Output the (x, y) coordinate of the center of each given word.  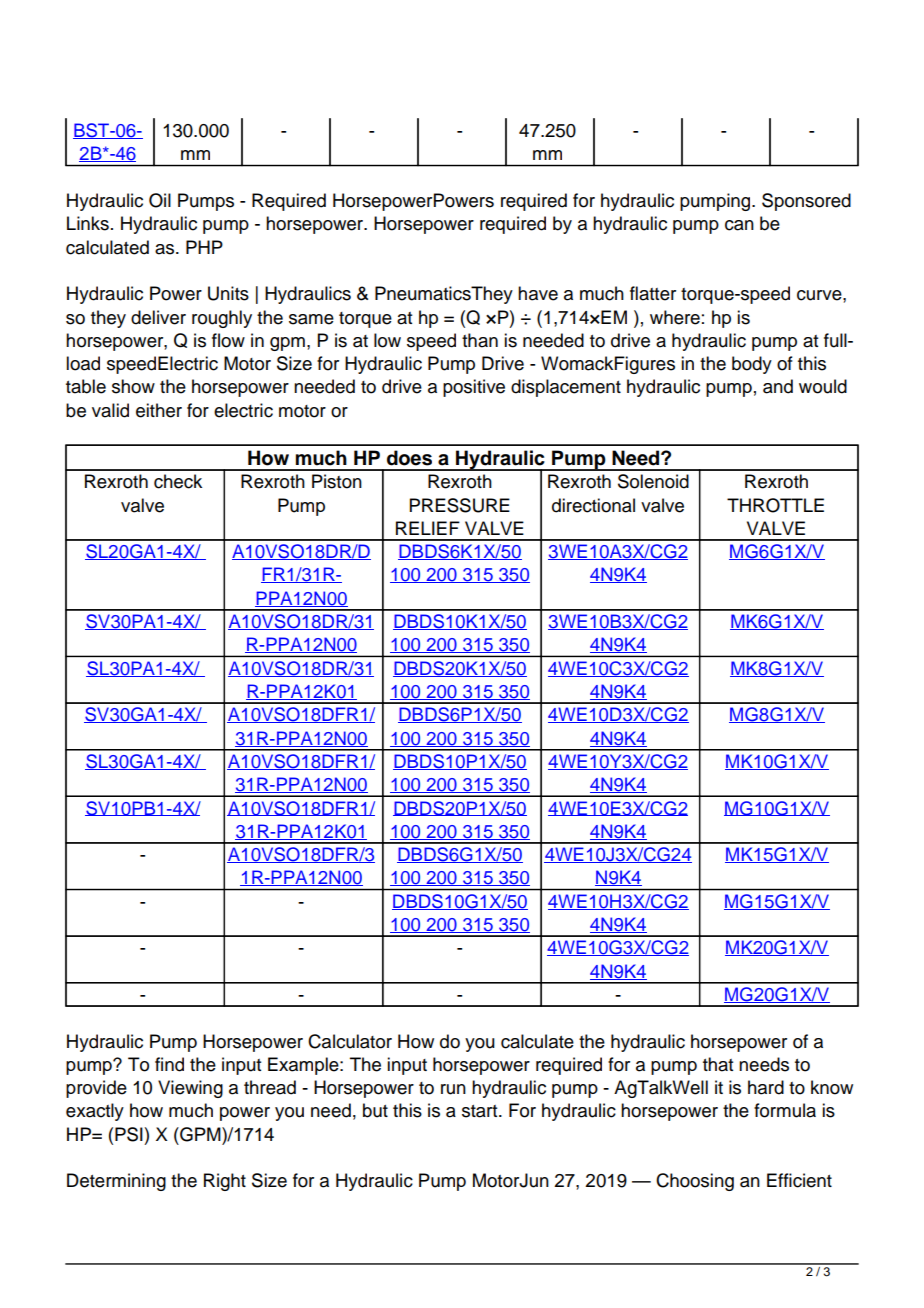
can (739, 225)
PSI (129, 1134)
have (538, 293)
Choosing (695, 1182)
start (481, 1111)
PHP (204, 247)
